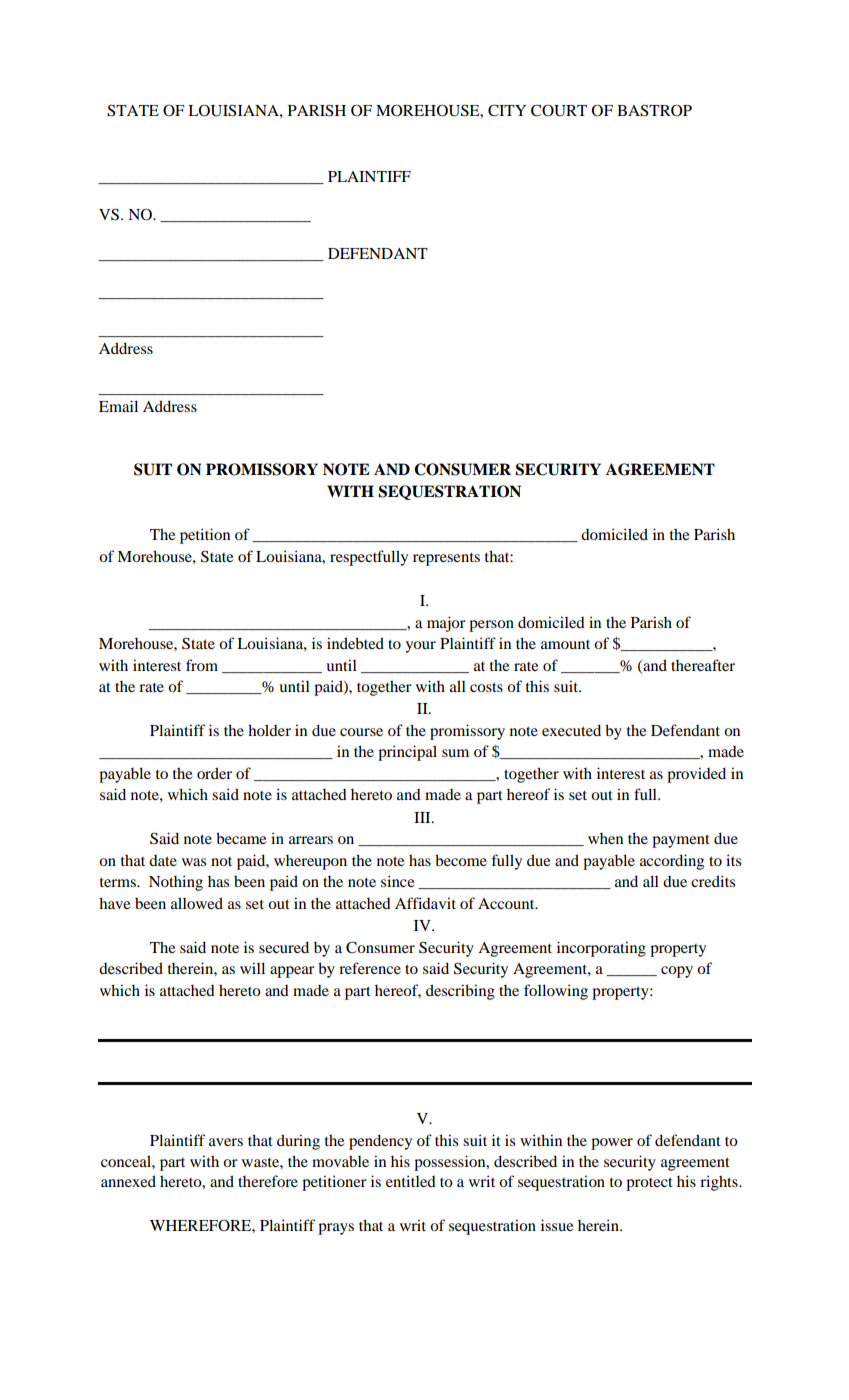 Image resolution: width=849 pixels, height=1400 pixels. What do you see at coordinates (128, 1181) in the page?
I see `annexed` at bounding box center [128, 1181].
